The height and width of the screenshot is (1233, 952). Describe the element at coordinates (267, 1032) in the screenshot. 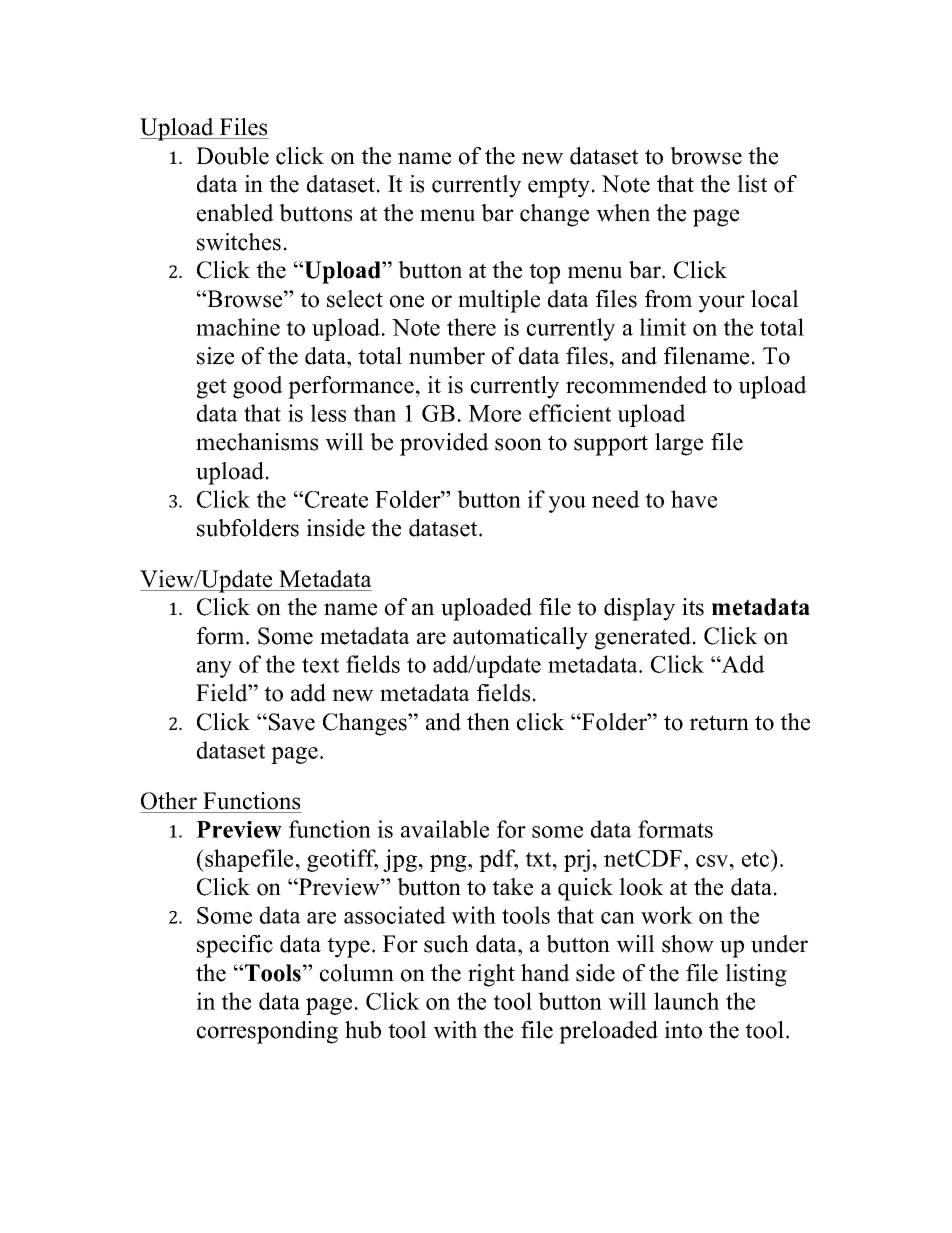

I see `corresponding` at that location.
